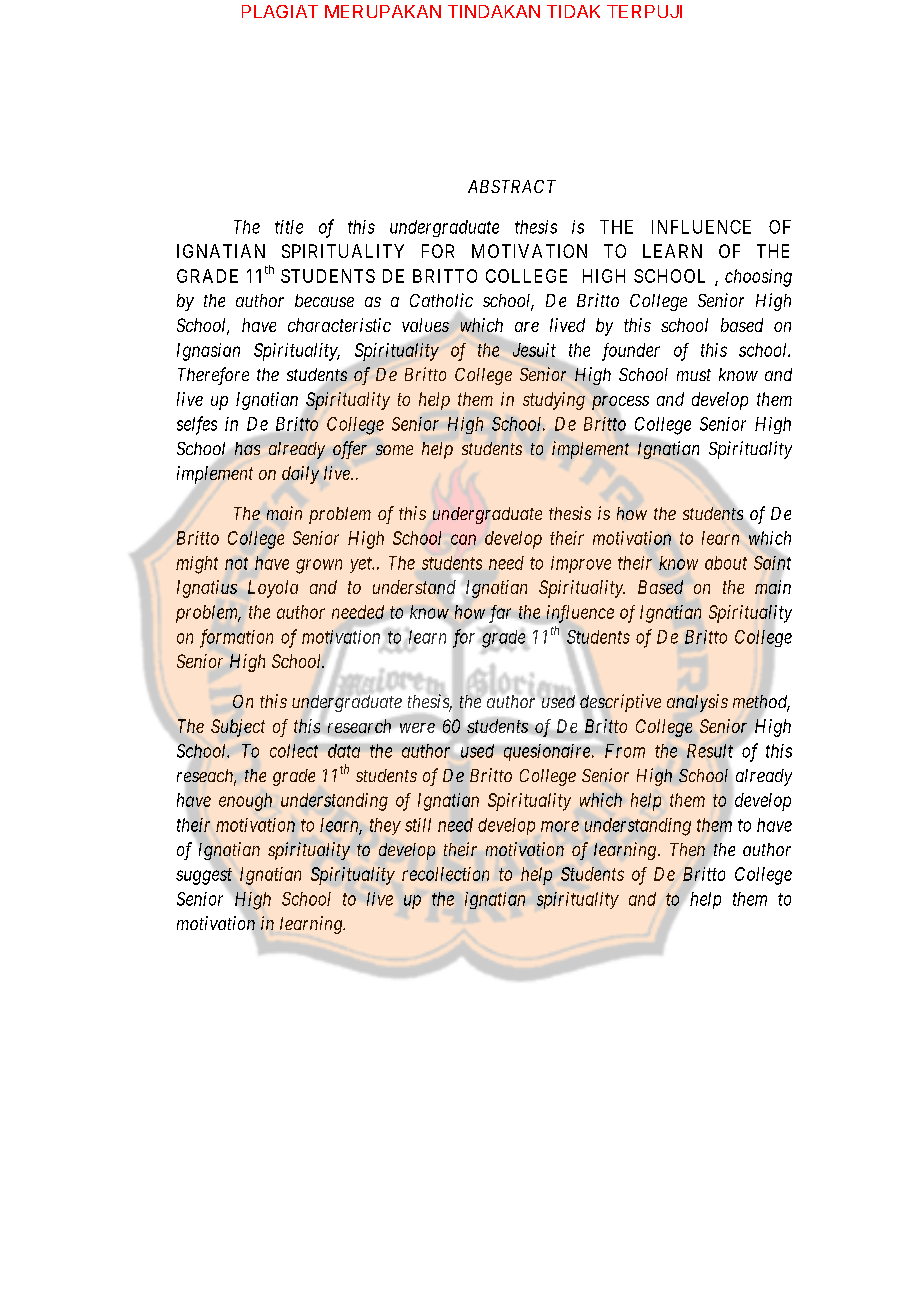 This screenshot has width=924, height=1308. Describe the element at coordinates (512, 186) in the screenshot. I see `ABSTRACT` at that location.
